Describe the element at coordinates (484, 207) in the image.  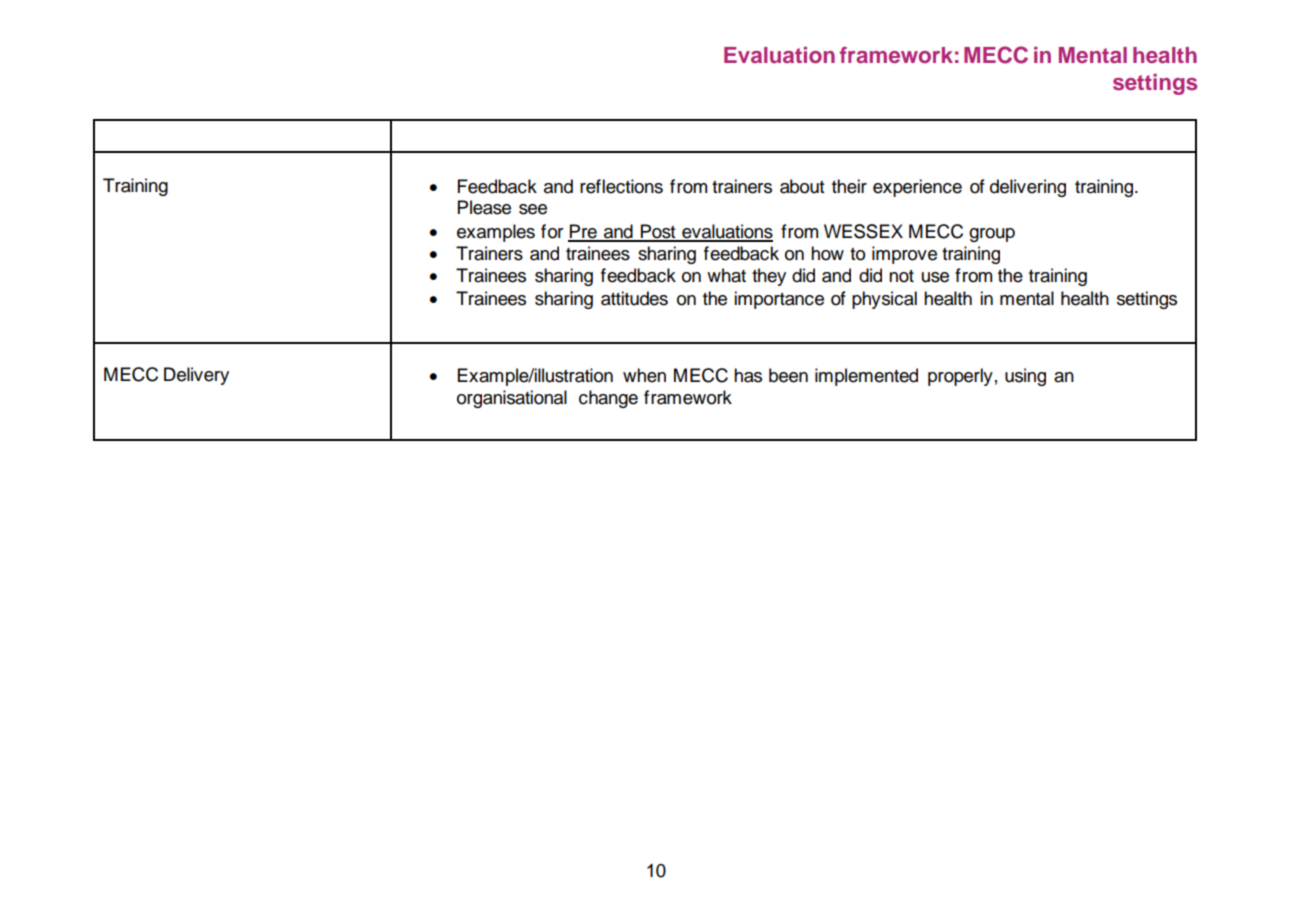
I see `Please` at that location.
